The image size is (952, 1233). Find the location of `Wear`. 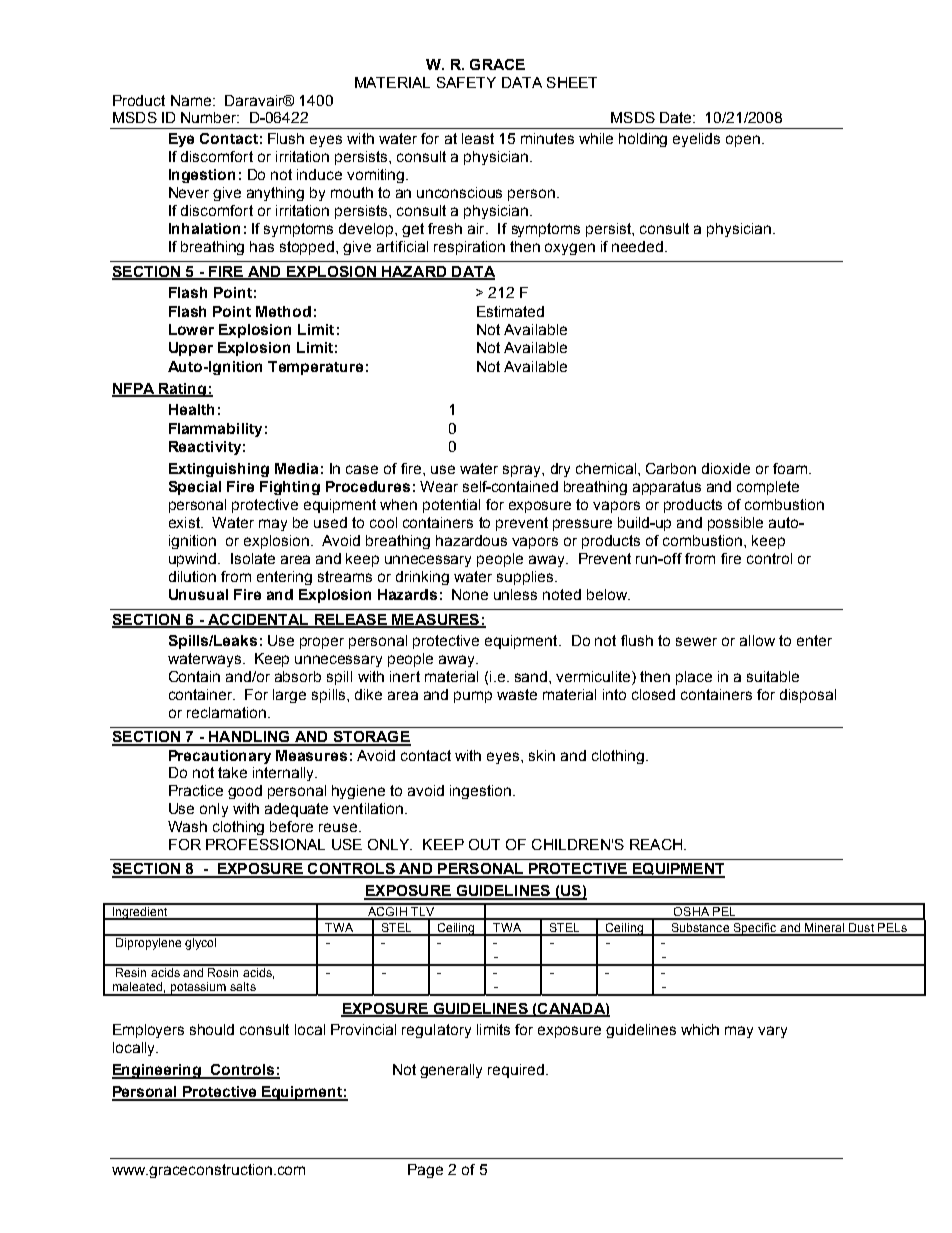

Wear is located at coordinates (439, 486).
